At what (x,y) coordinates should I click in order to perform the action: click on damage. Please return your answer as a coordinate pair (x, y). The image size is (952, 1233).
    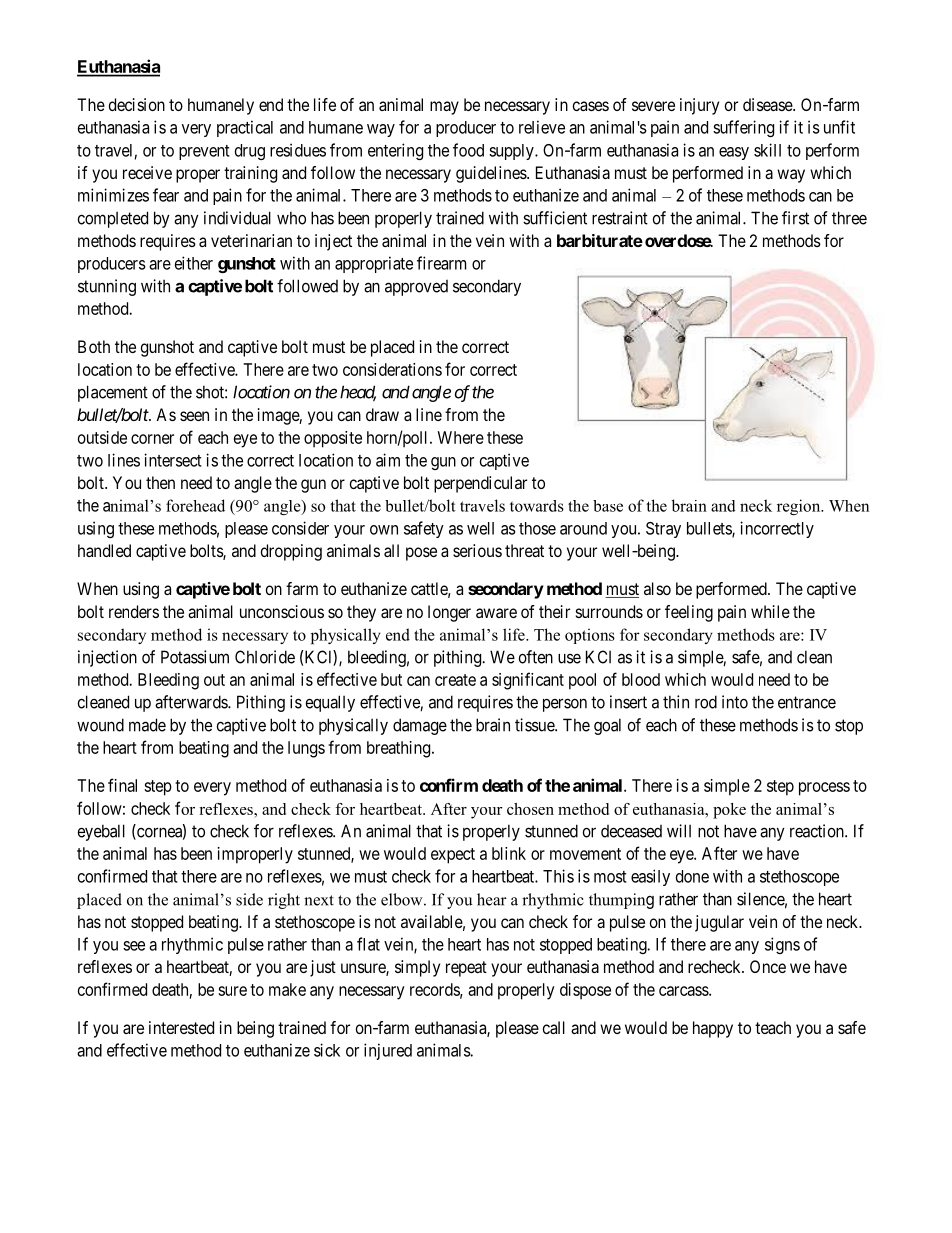
    Looking at the image, I should click on (420, 726).
